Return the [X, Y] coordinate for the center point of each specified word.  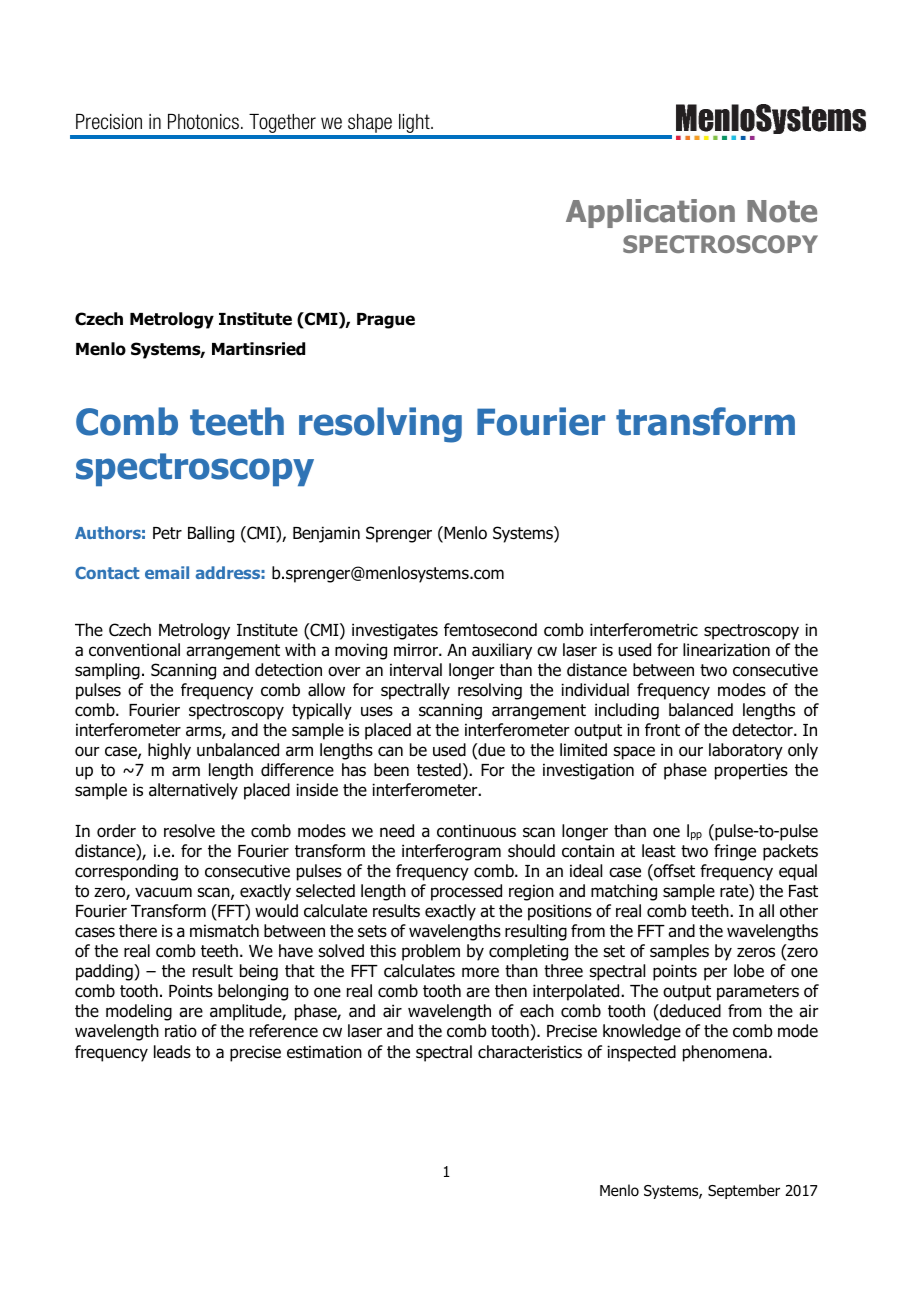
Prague [386, 321]
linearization [726, 650]
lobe [749, 971]
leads [172, 1052]
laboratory [746, 751]
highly [169, 751]
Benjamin [326, 534]
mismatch [224, 931]
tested [439, 770]
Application [650, 213]
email [167, 572]
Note [782, 211]
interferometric [644, 630]
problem [431, 952]
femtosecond [490, 630]
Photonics [203, 122]
